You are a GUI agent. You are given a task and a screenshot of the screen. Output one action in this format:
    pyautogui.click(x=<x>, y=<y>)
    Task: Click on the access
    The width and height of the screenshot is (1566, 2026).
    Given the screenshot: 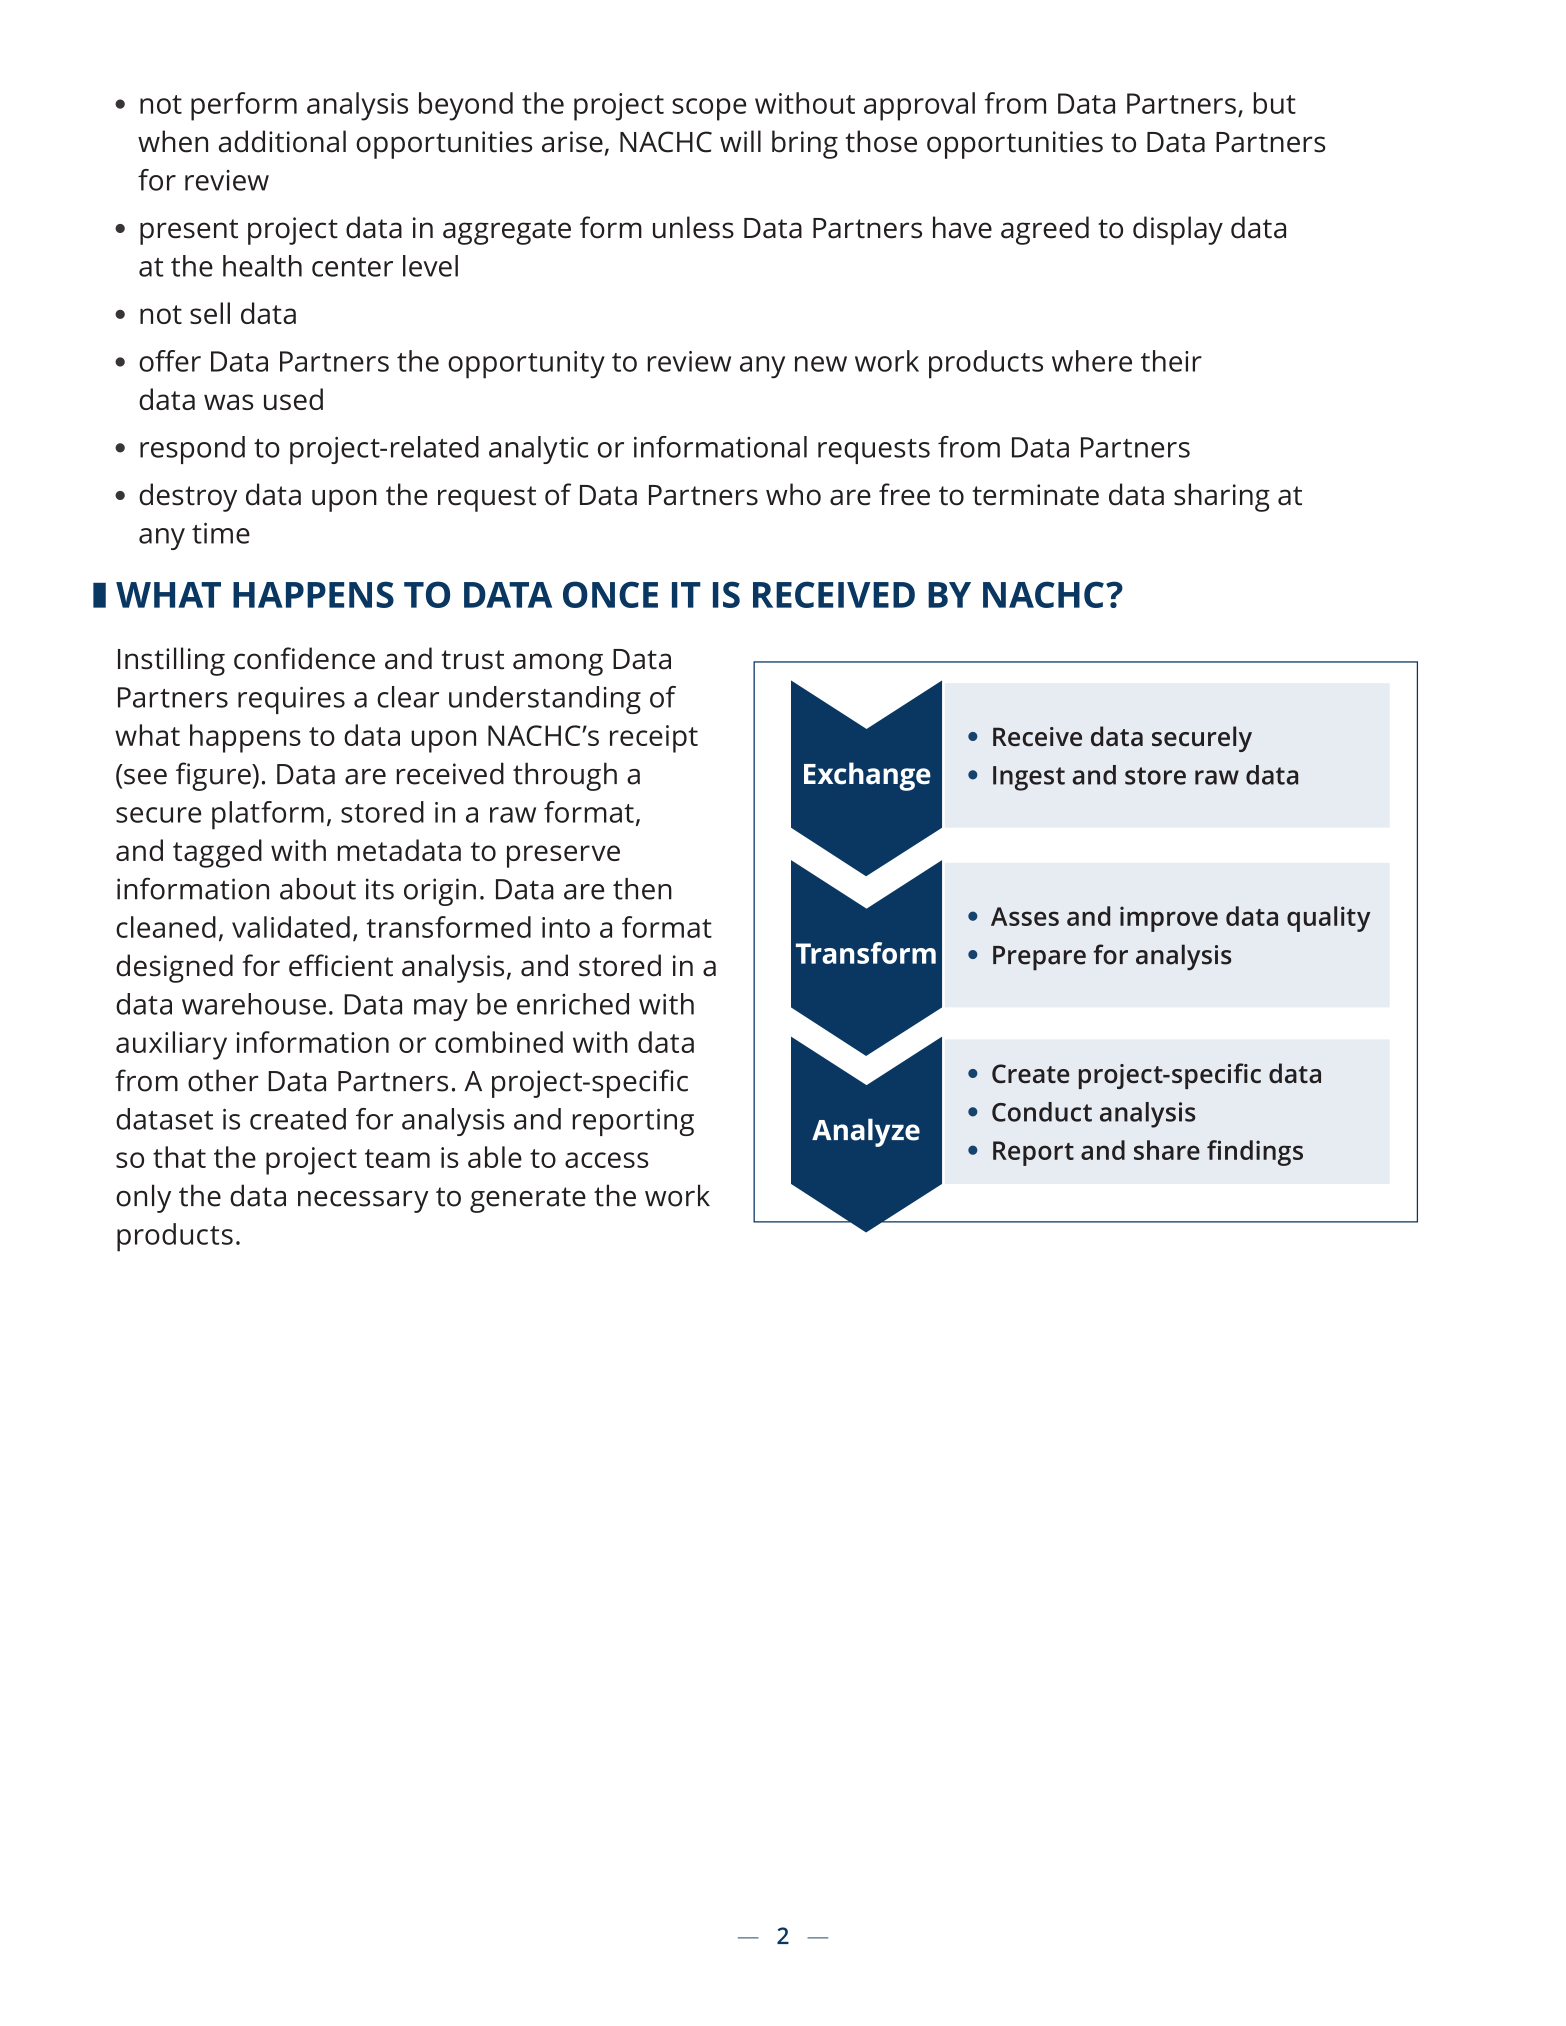 What is the action you would take?
    pyautogui.click(x=607, y=1160)
